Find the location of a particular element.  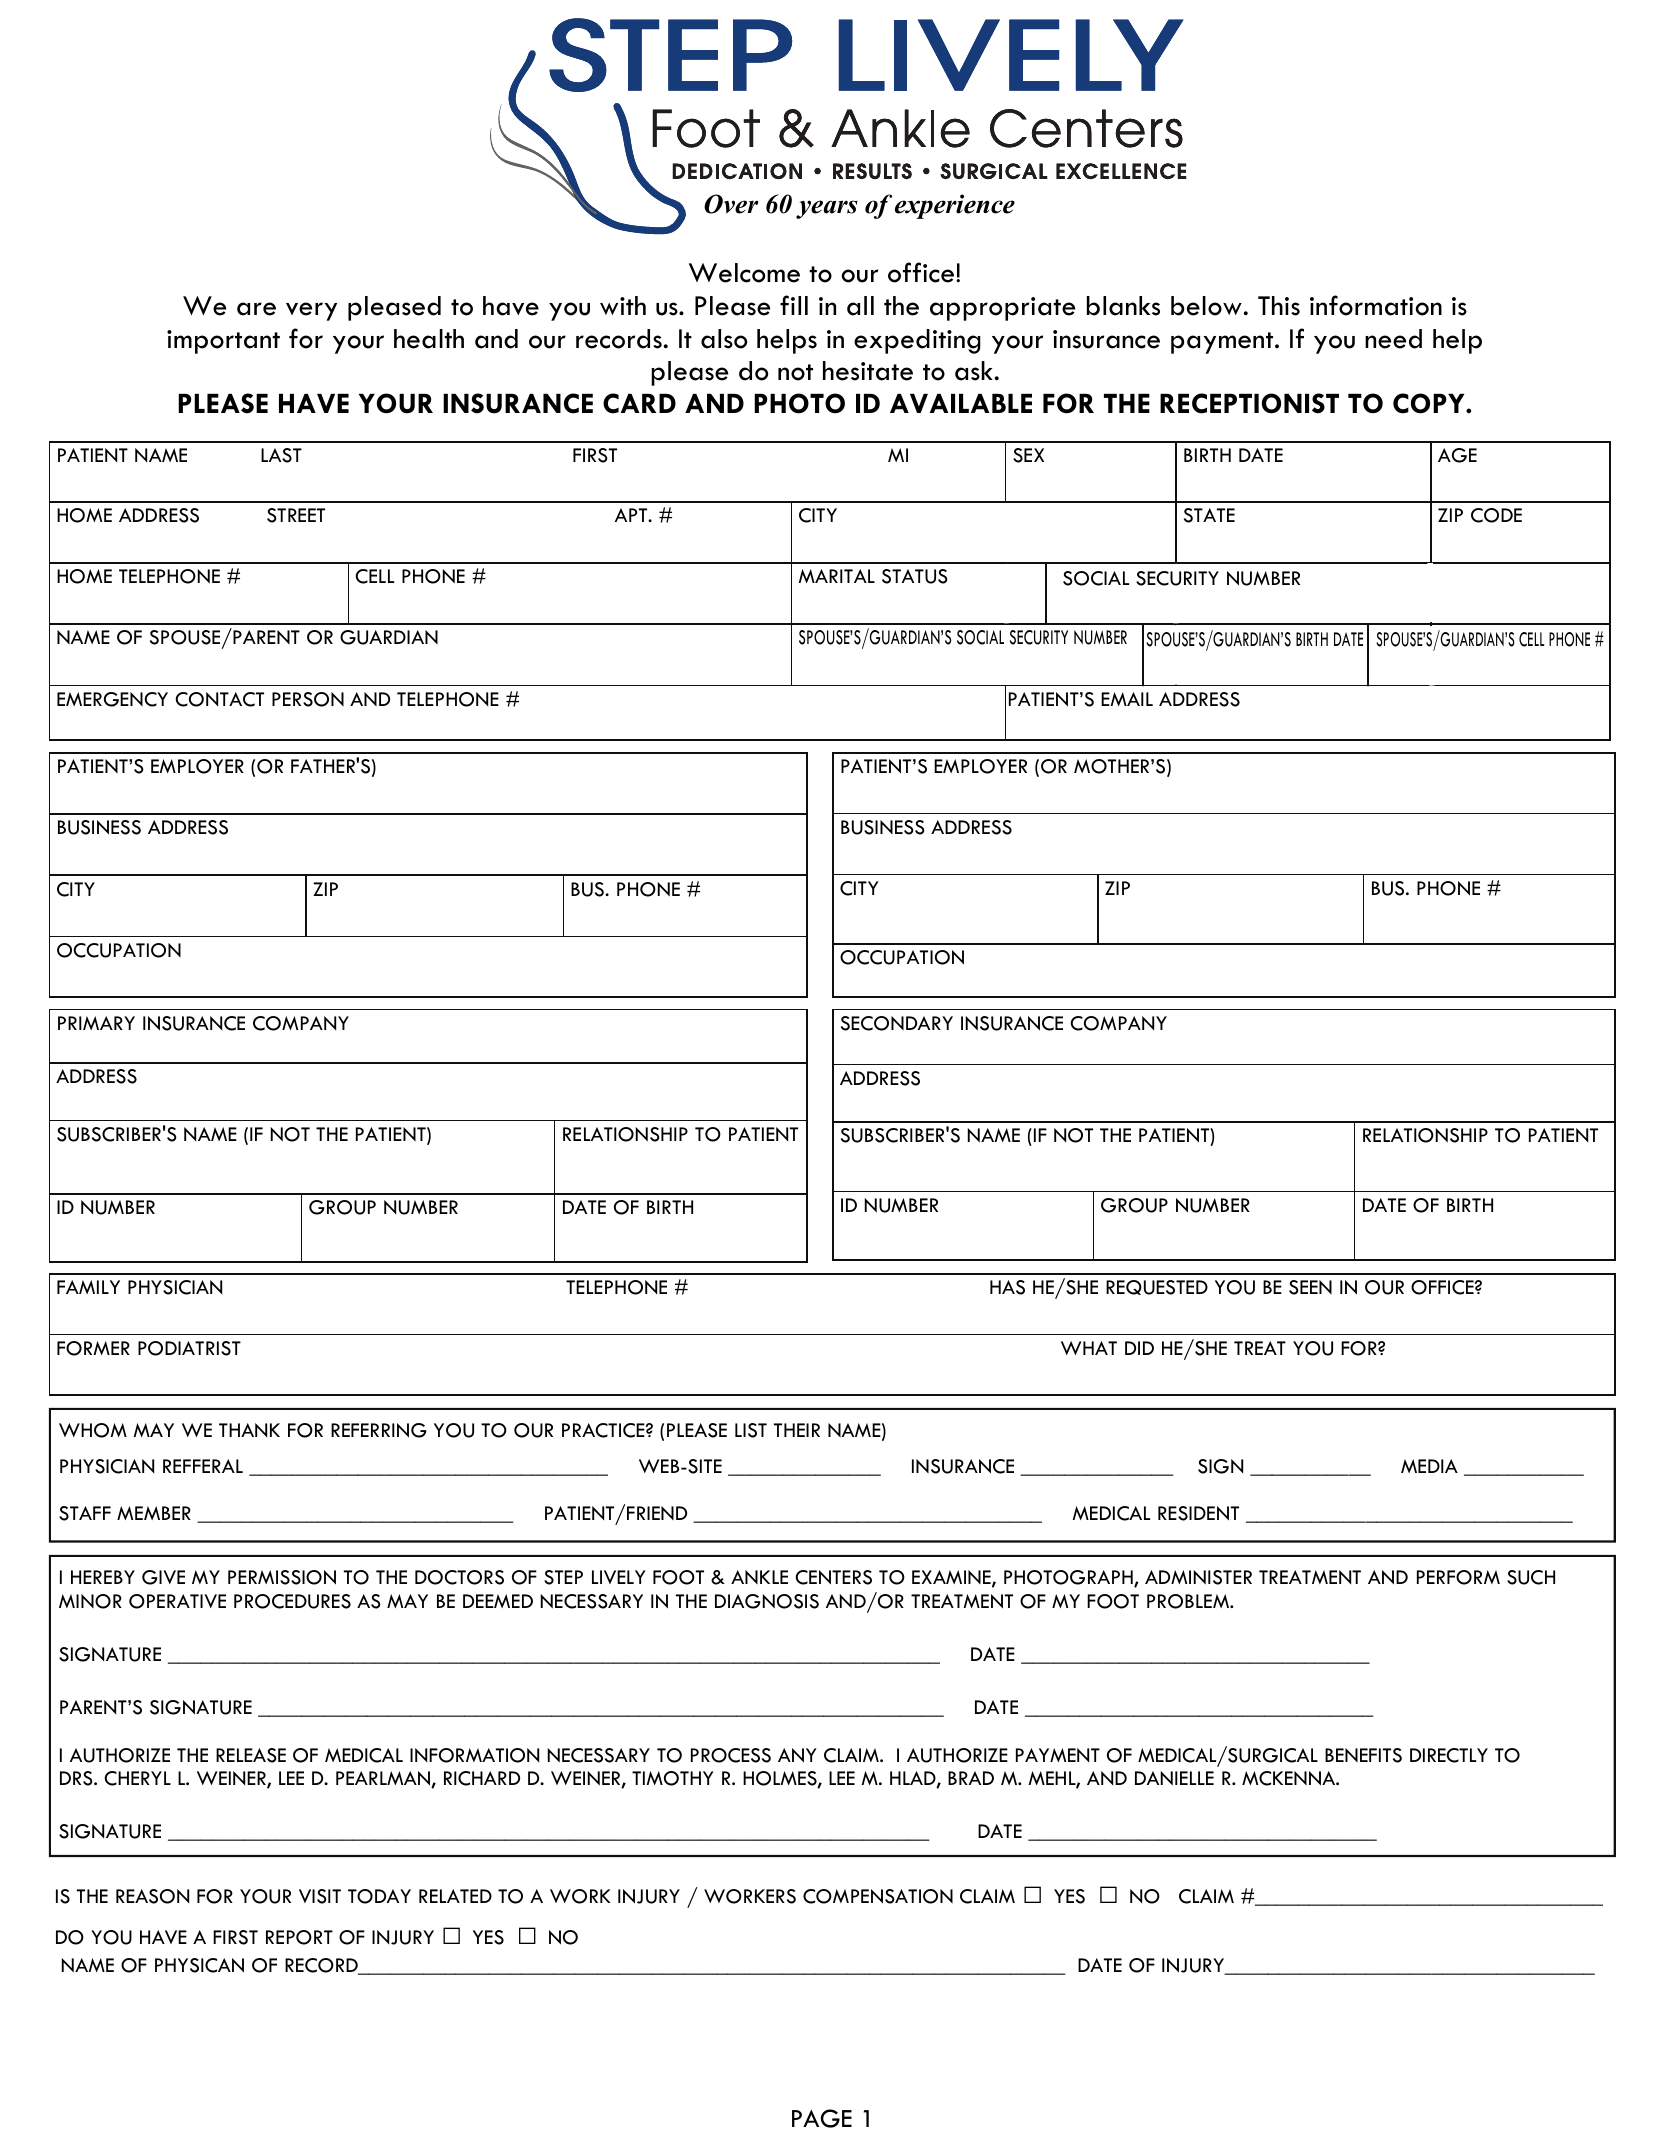

PRIMARY is located at coordinates (96, 1023).
